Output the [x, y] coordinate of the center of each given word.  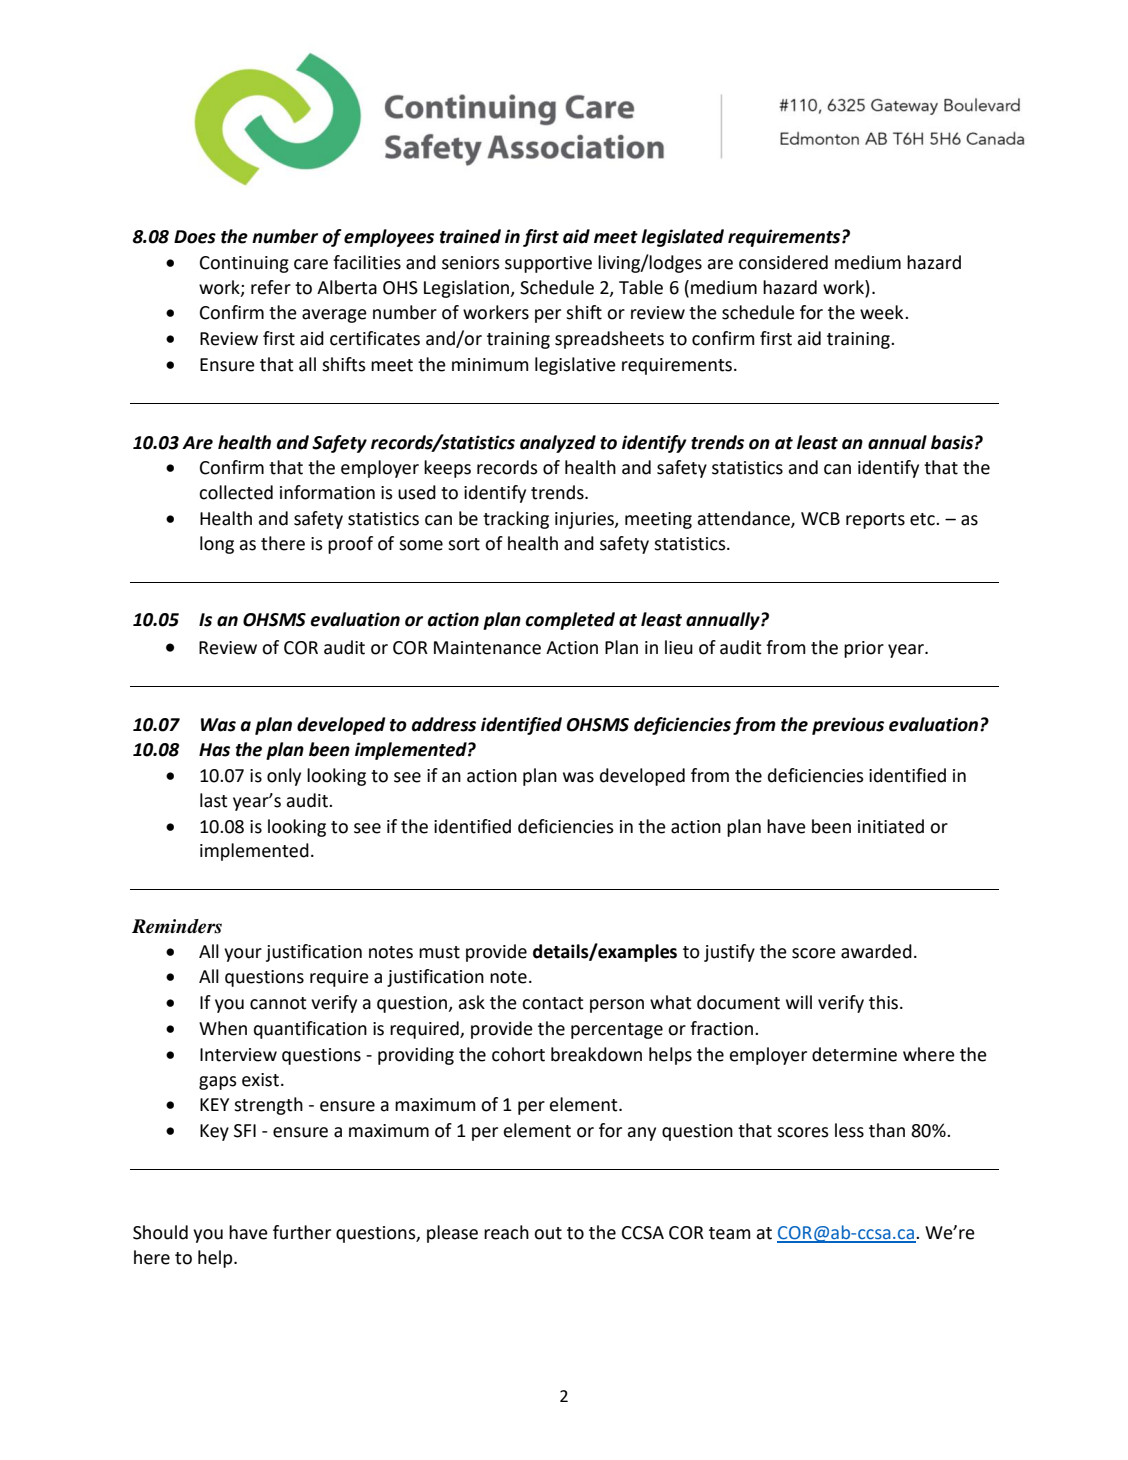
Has [214, 750]
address [444, 724]
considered [783, 262]
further [302, 1232]
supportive [548, 264]
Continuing [244, 264]
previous [848, 726]
